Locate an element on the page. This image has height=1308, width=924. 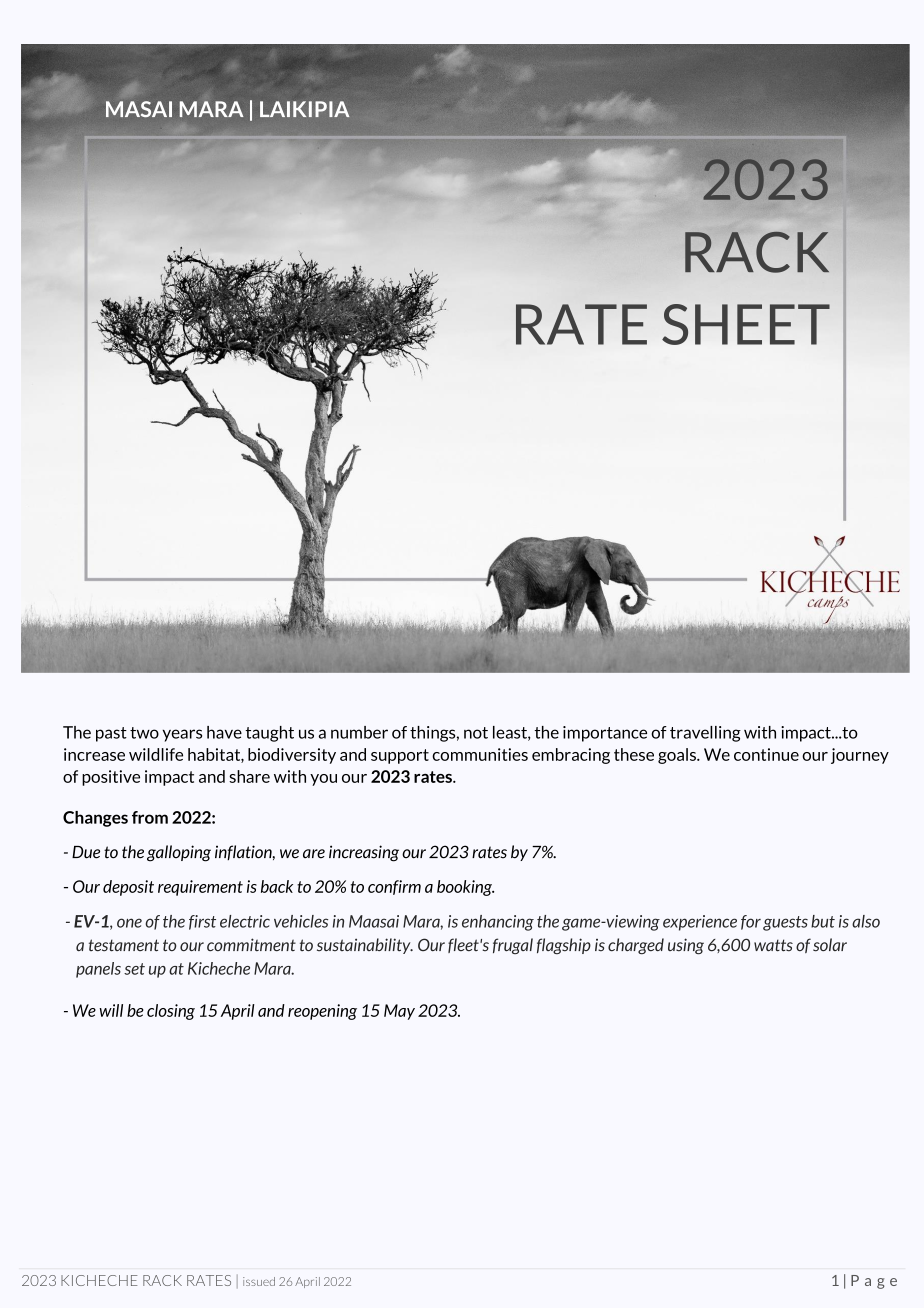
continue is located at coordinates (766, 754).
